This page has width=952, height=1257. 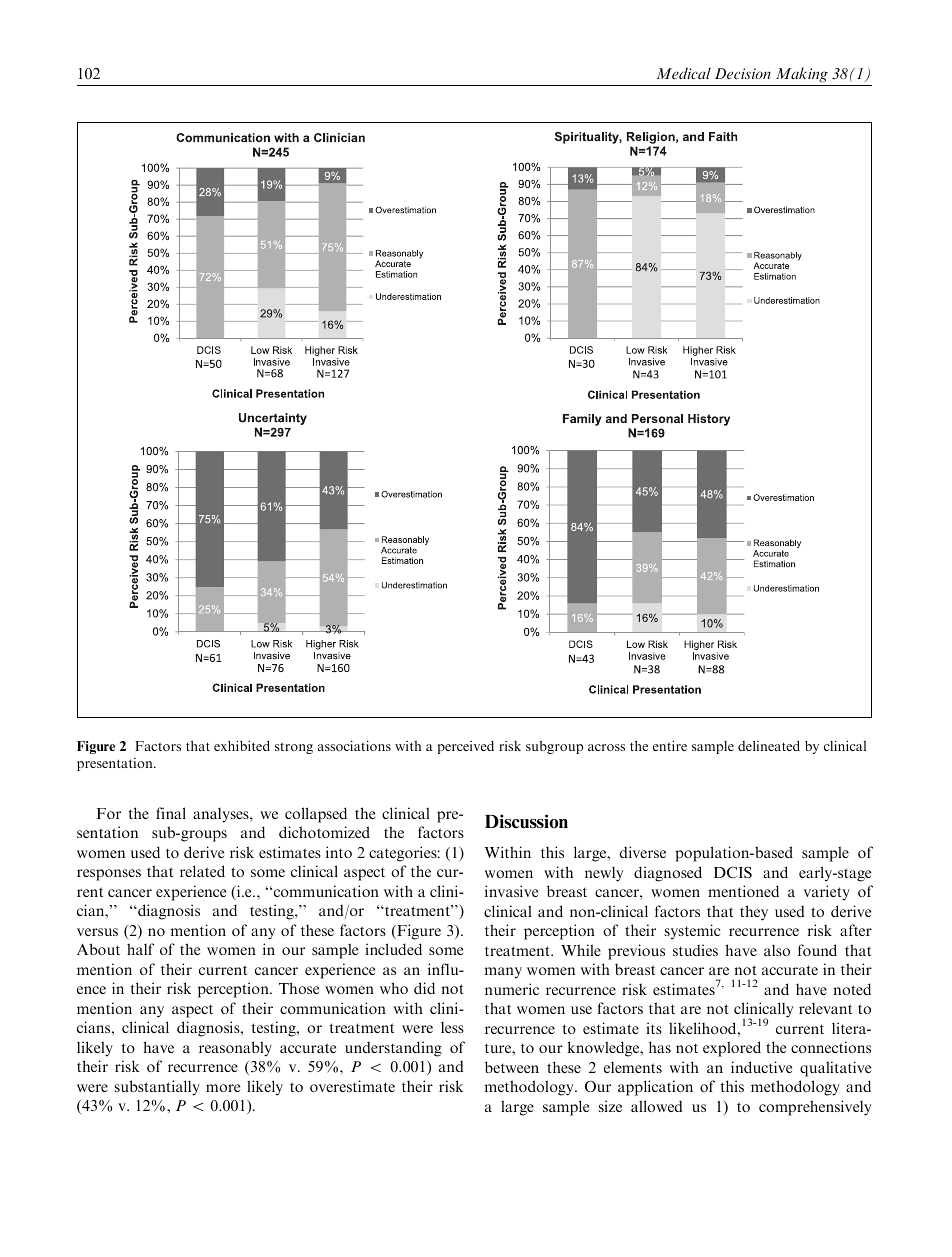 I want to click on substantially, so click(x=157, y=1088).
